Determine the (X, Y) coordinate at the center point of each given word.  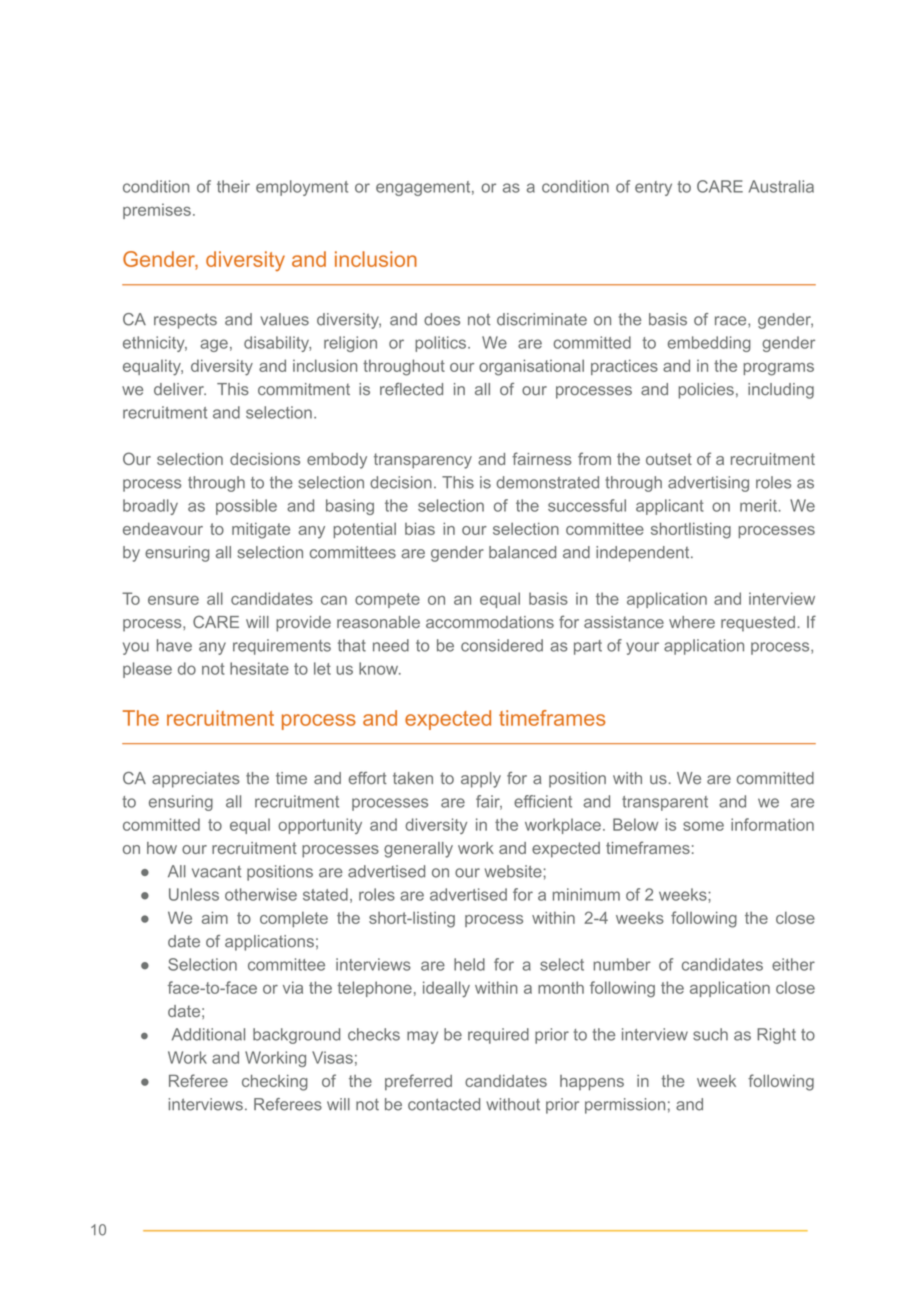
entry (653, 188)
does (442, 319)
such (710, 1034)
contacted (444, 1104)
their (233, 186)
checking (275, 1083)
